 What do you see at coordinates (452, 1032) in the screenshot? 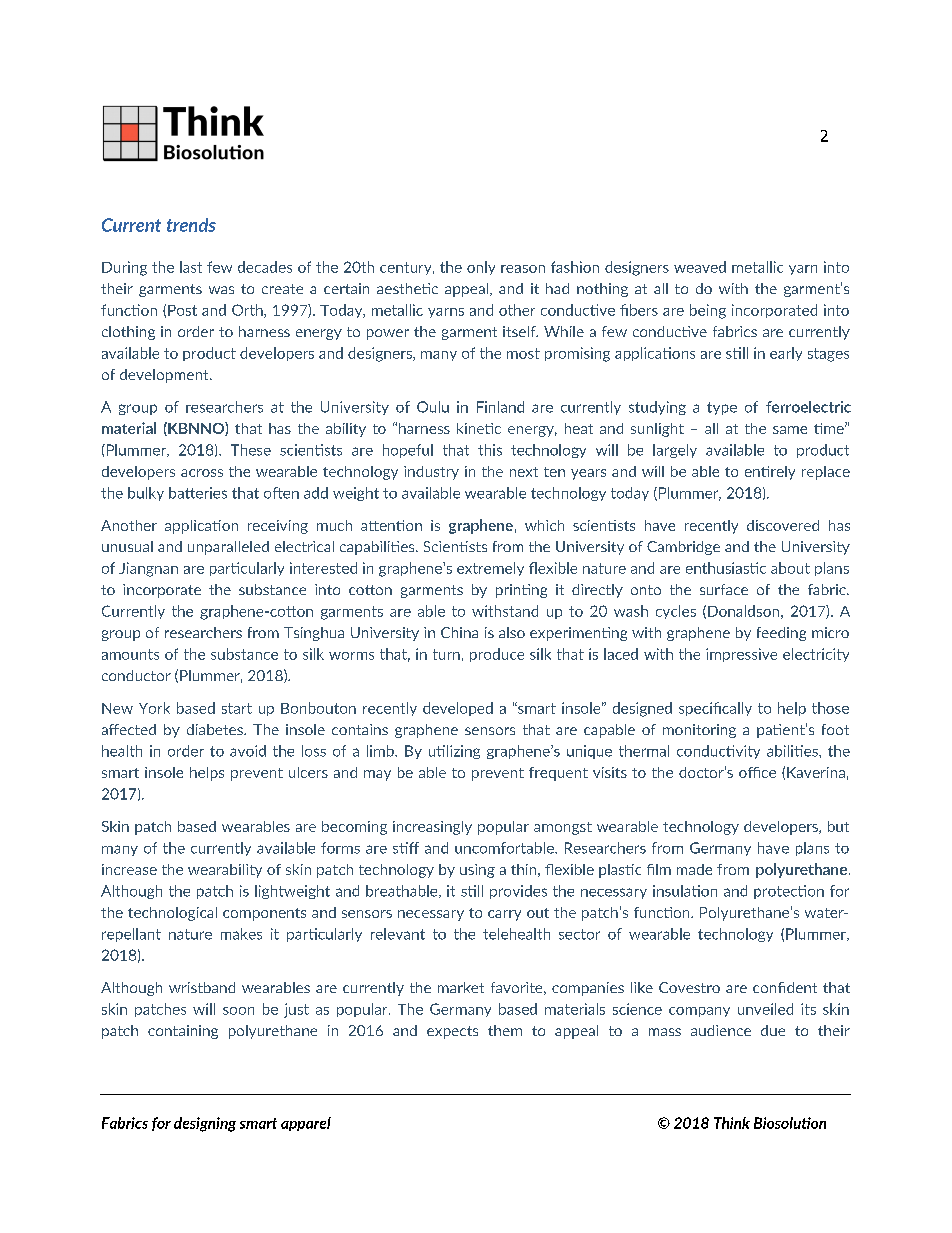
I see `expects` at bounding box center [452, 1032].
